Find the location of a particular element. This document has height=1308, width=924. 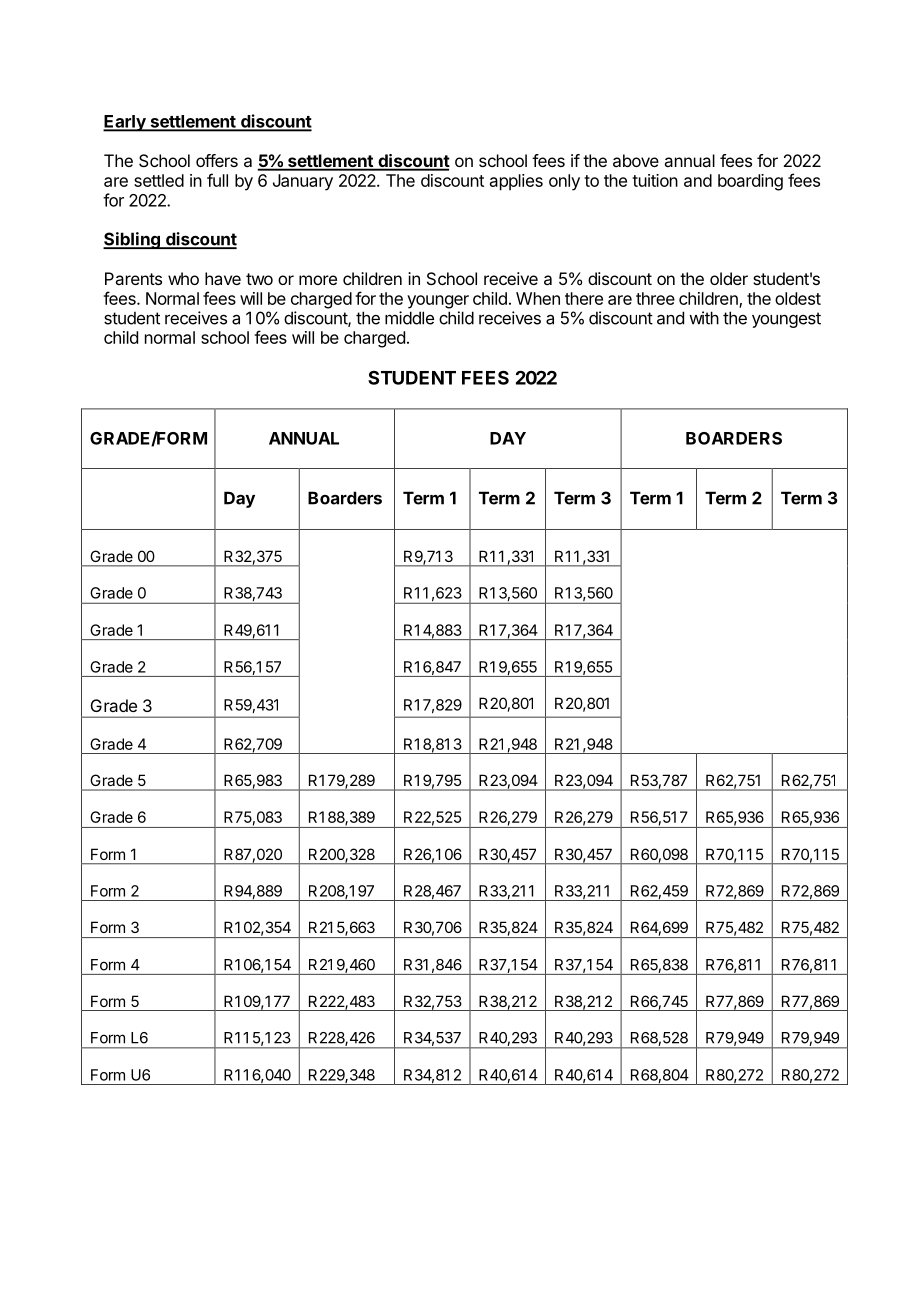

boarding is located at coordinates (750, 182).
